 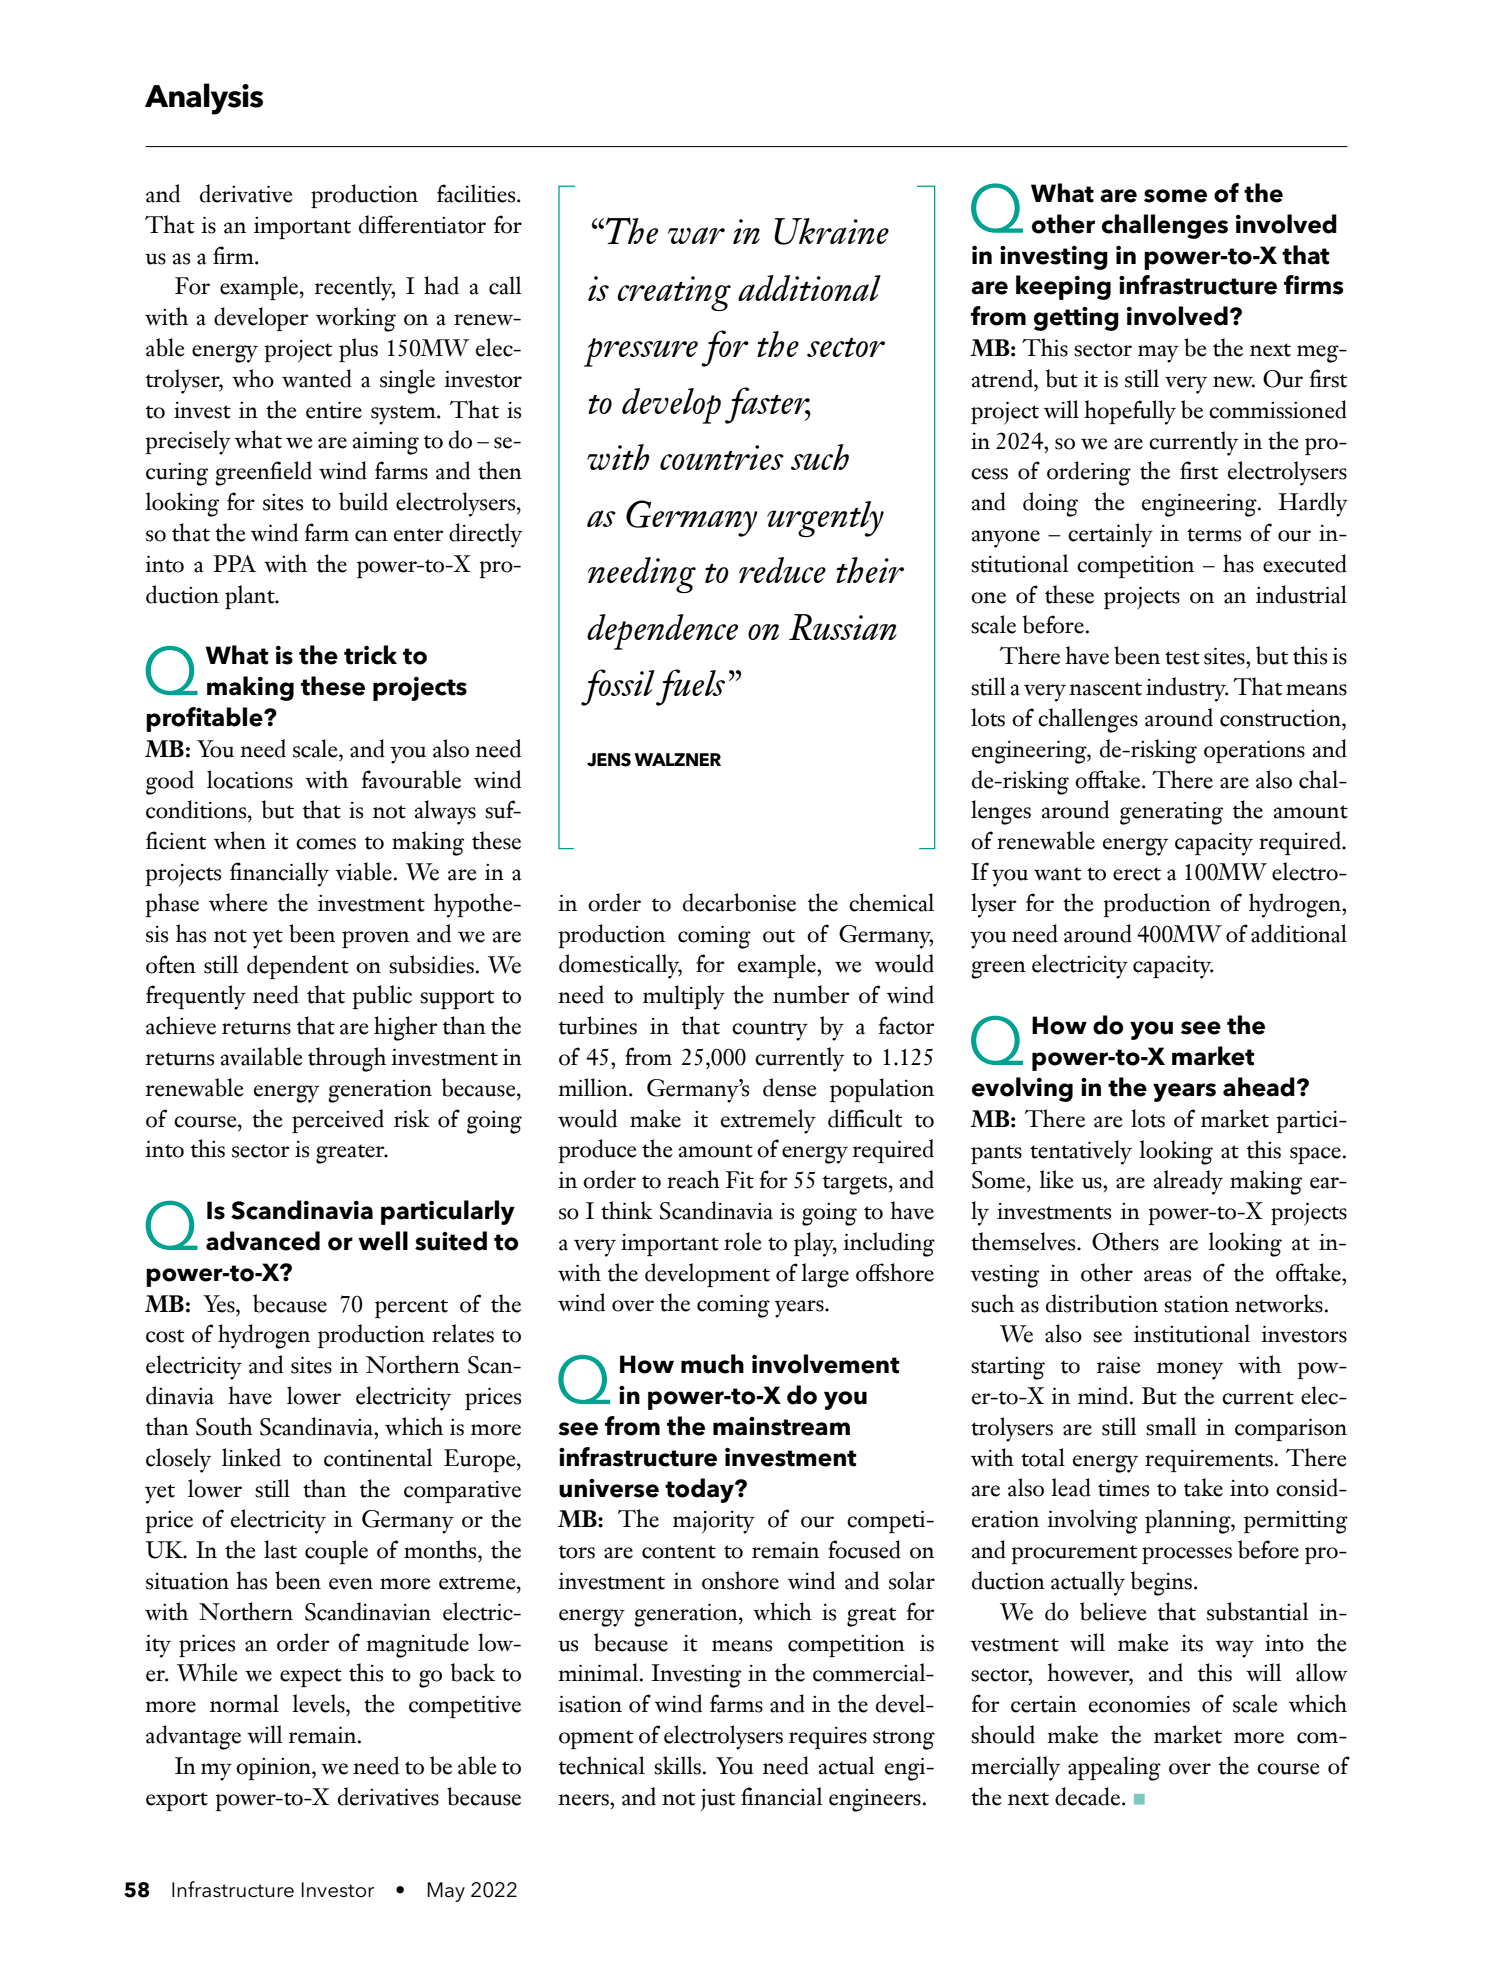 I want to click on erect, so click(x=1137, y=874).
